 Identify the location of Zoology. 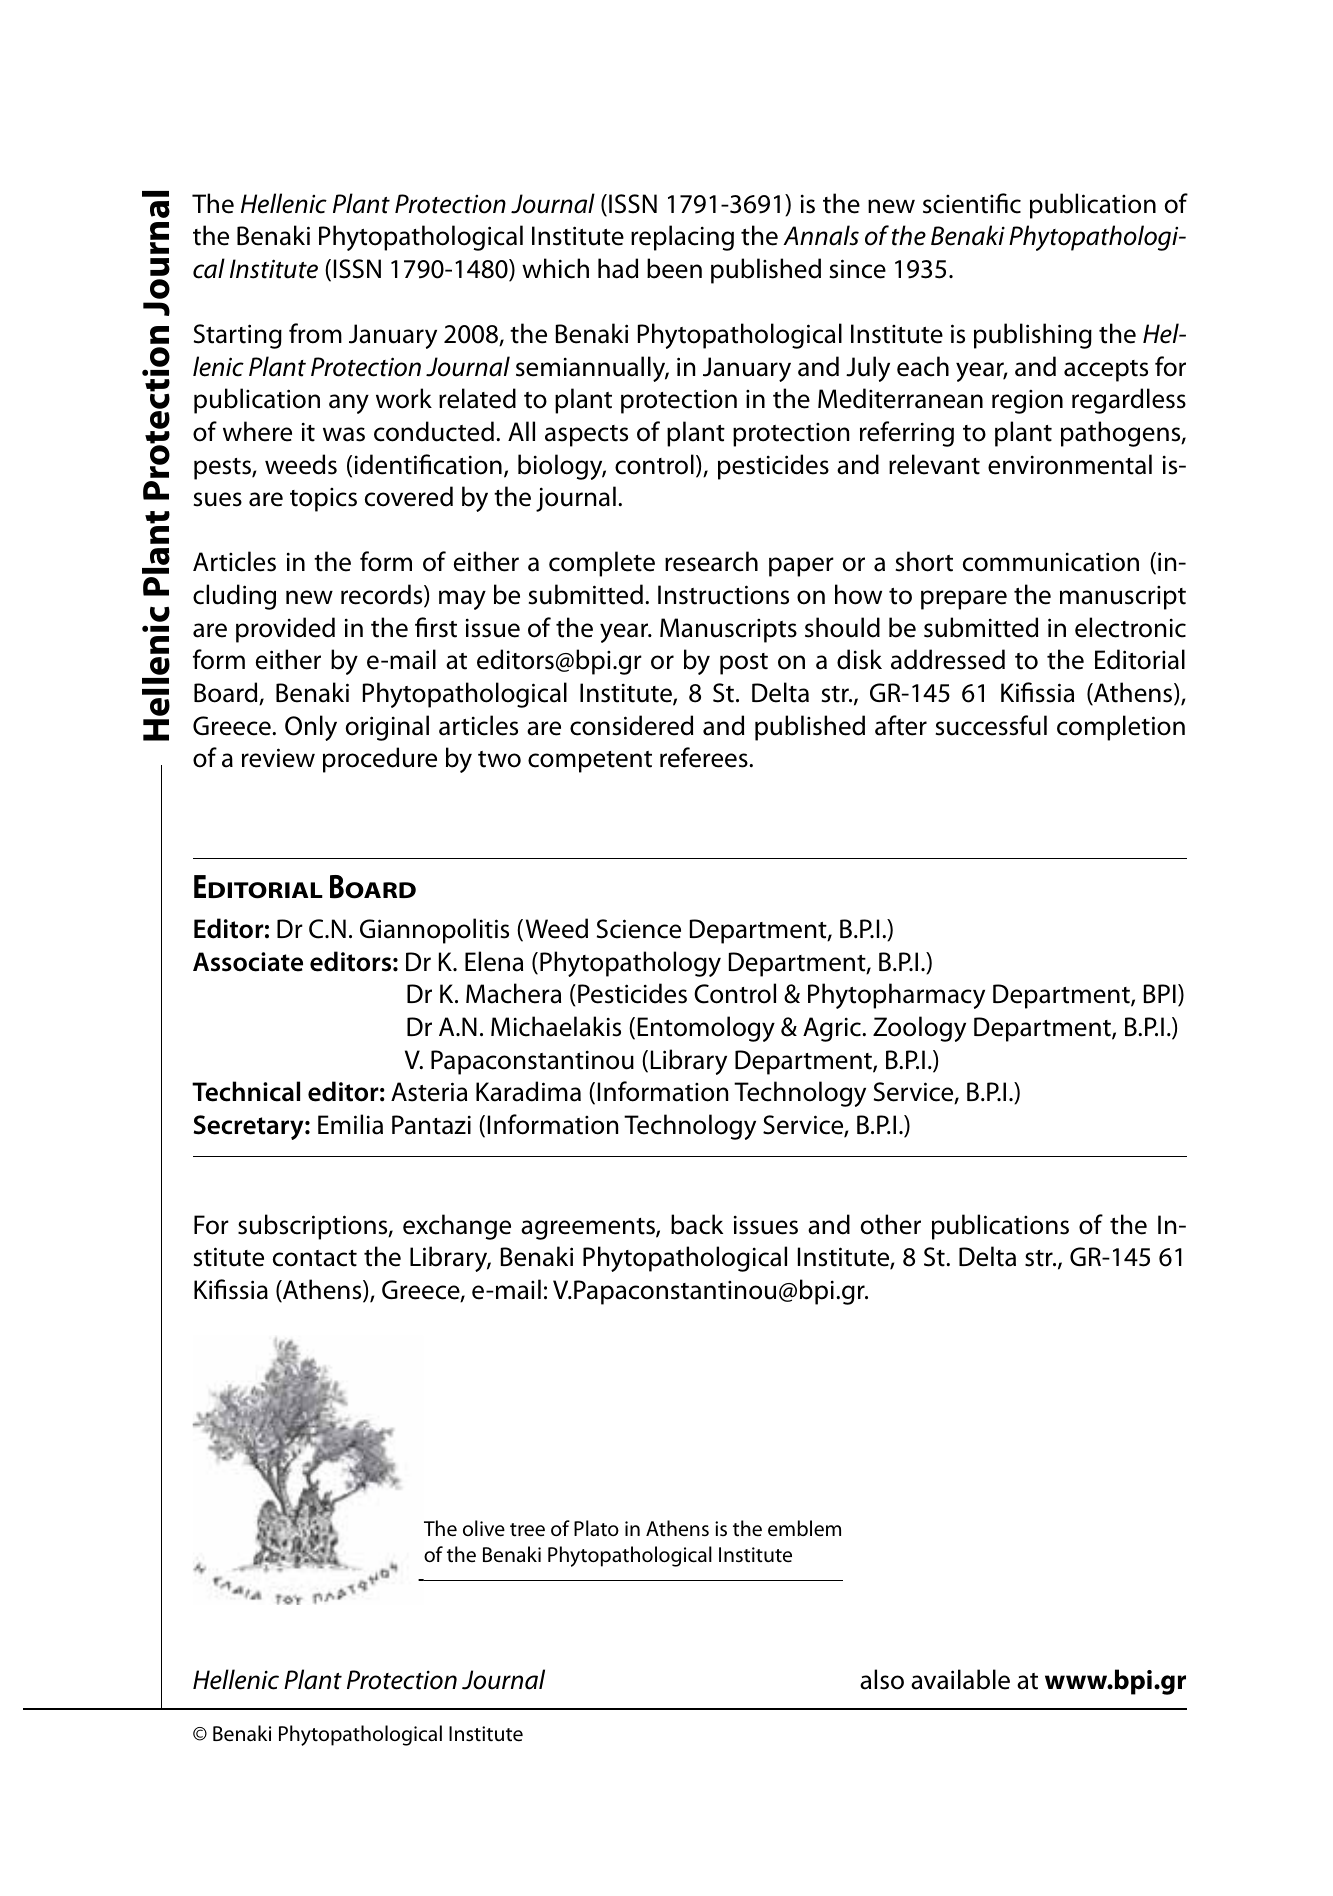
(919, 1029).
